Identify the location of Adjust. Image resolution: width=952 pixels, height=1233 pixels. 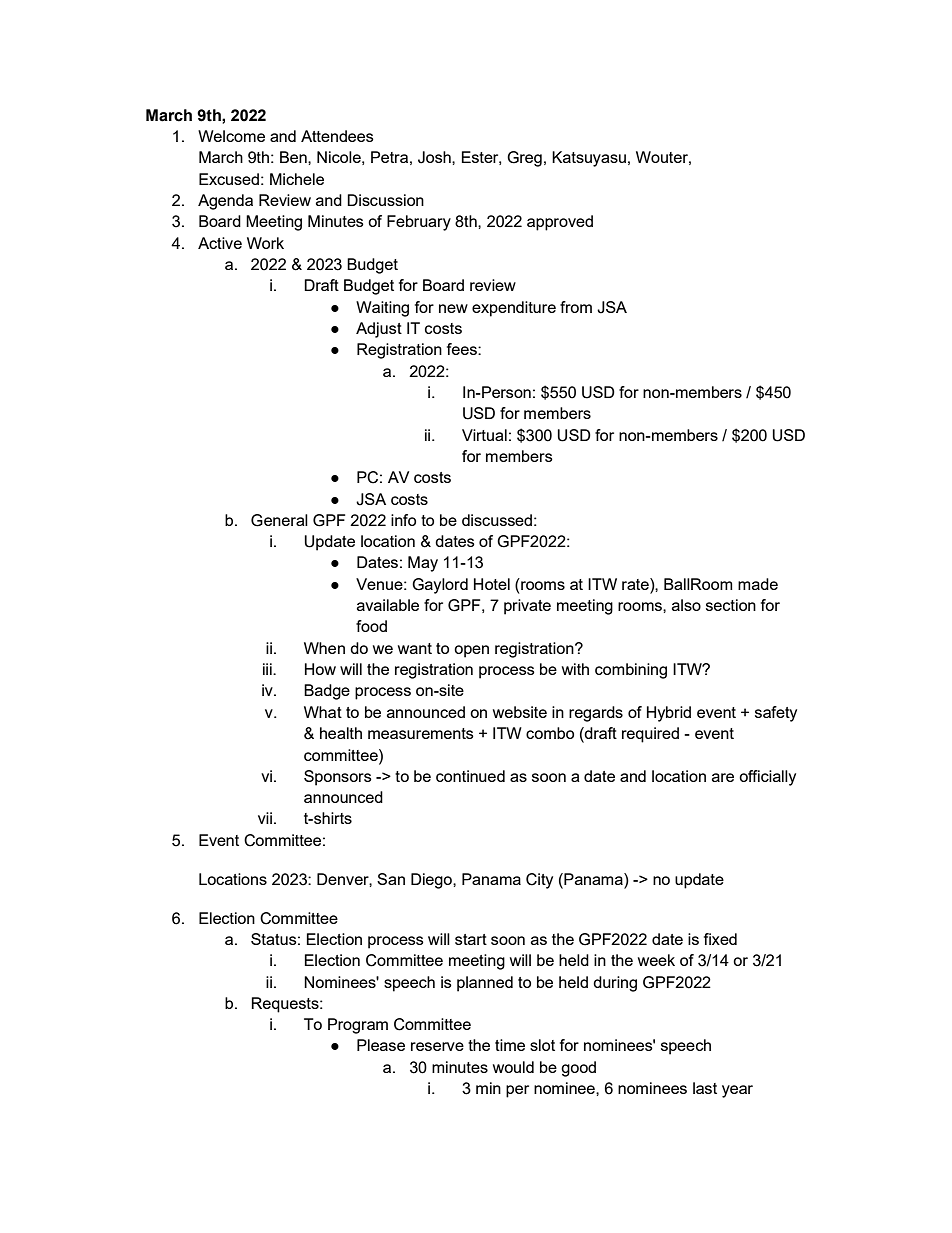
(379, 330).
